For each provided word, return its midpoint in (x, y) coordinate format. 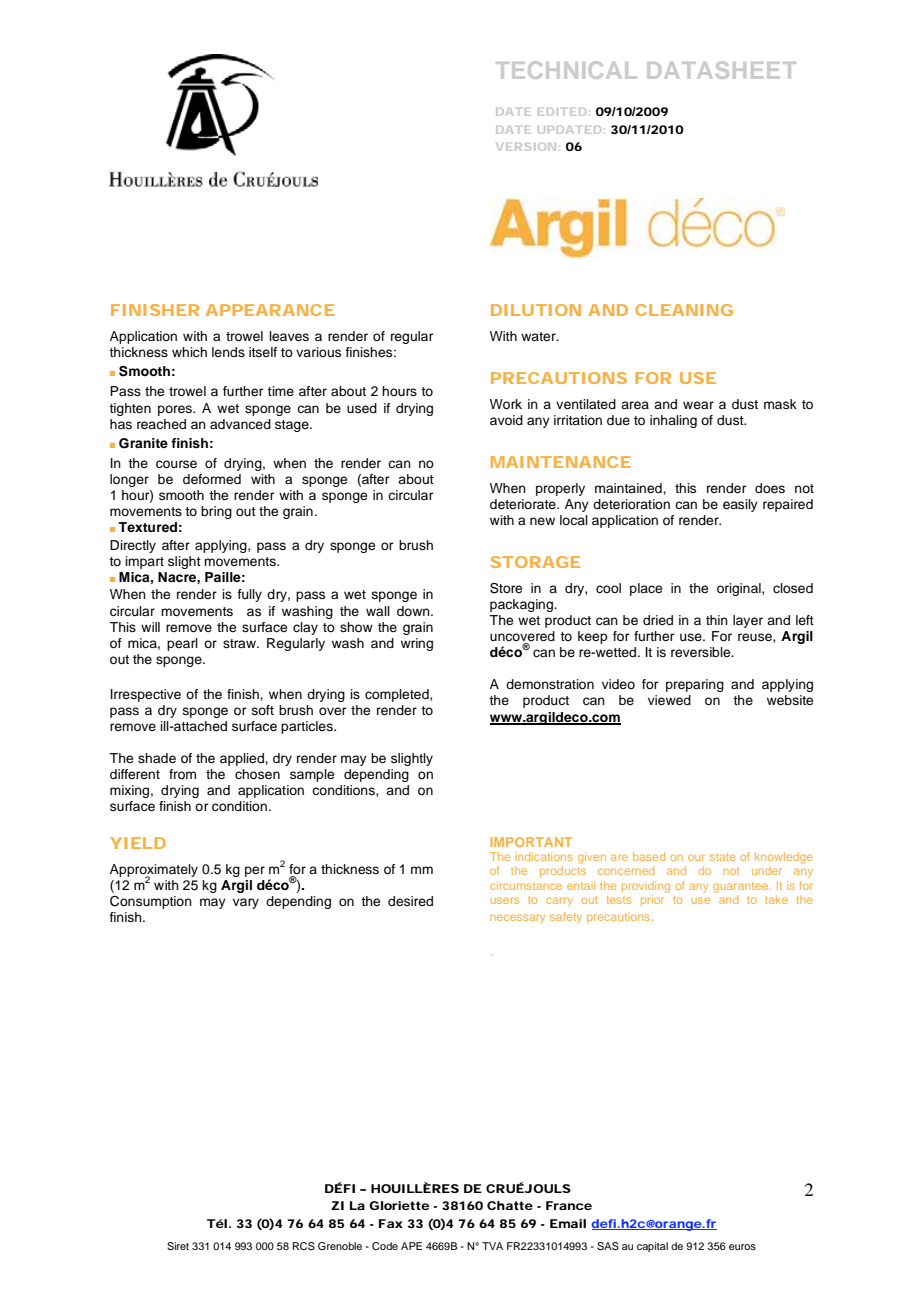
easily (740, 505)
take (776, 899)
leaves (289, 336)
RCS (304, 1246)
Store (506, 588)
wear (698, 405)
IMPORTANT (531, 842)
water (539, 336)
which (189, 352)
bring (216, 512)
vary (246, 903)
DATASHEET (721, 70)
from (182, 774)
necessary (517, 918)
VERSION (526, 147)
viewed (669, 700)
